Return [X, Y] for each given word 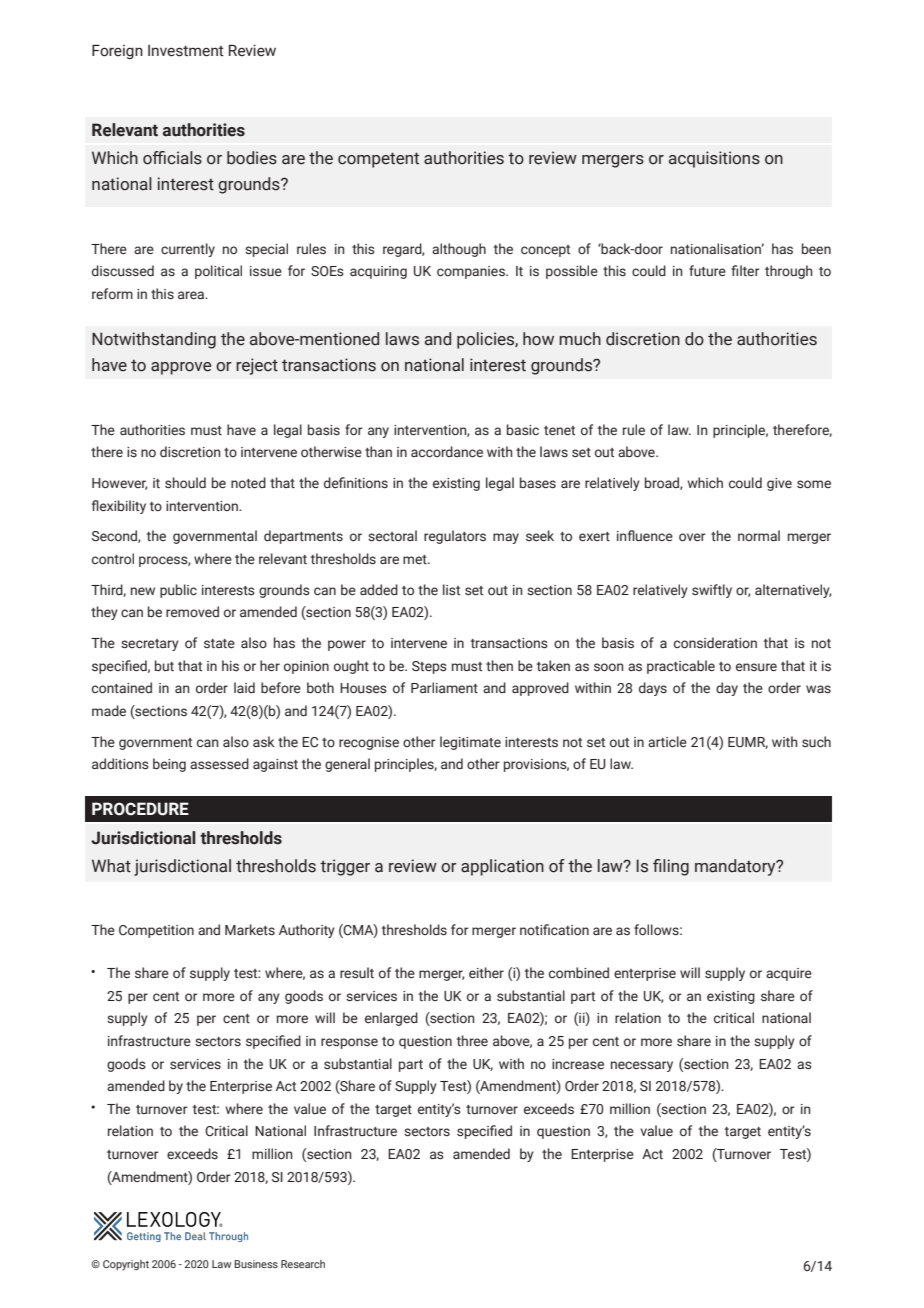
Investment [186, 51]
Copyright [126, 1265]
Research [303, 1264]
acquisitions [714, 159]
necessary [642, 1066]
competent [378, 160]
